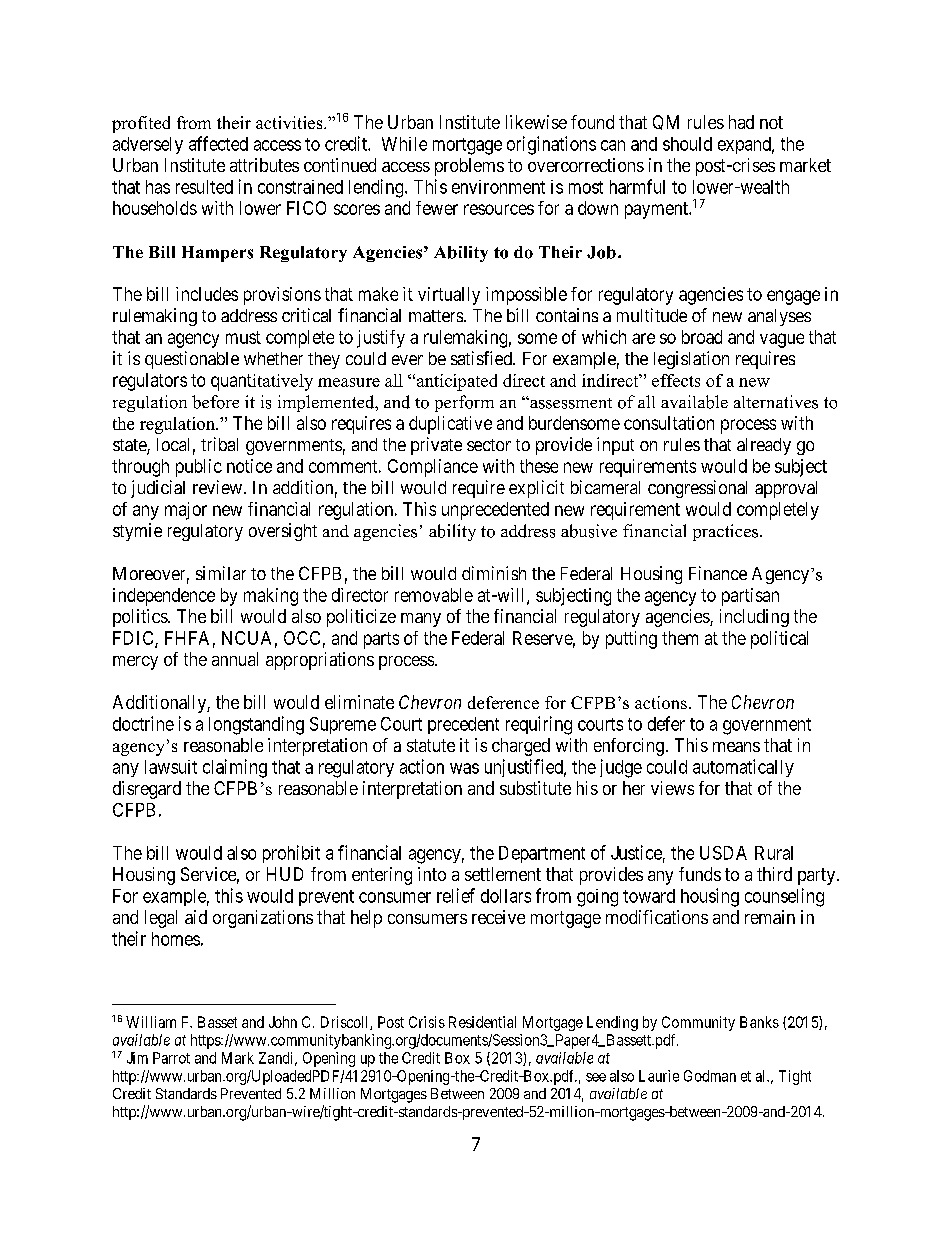 This image has height=1233, width=952. What do you see at coordinates (137, 1058) in the image?
I see `Jim` at bounding box center [137, 1058].
